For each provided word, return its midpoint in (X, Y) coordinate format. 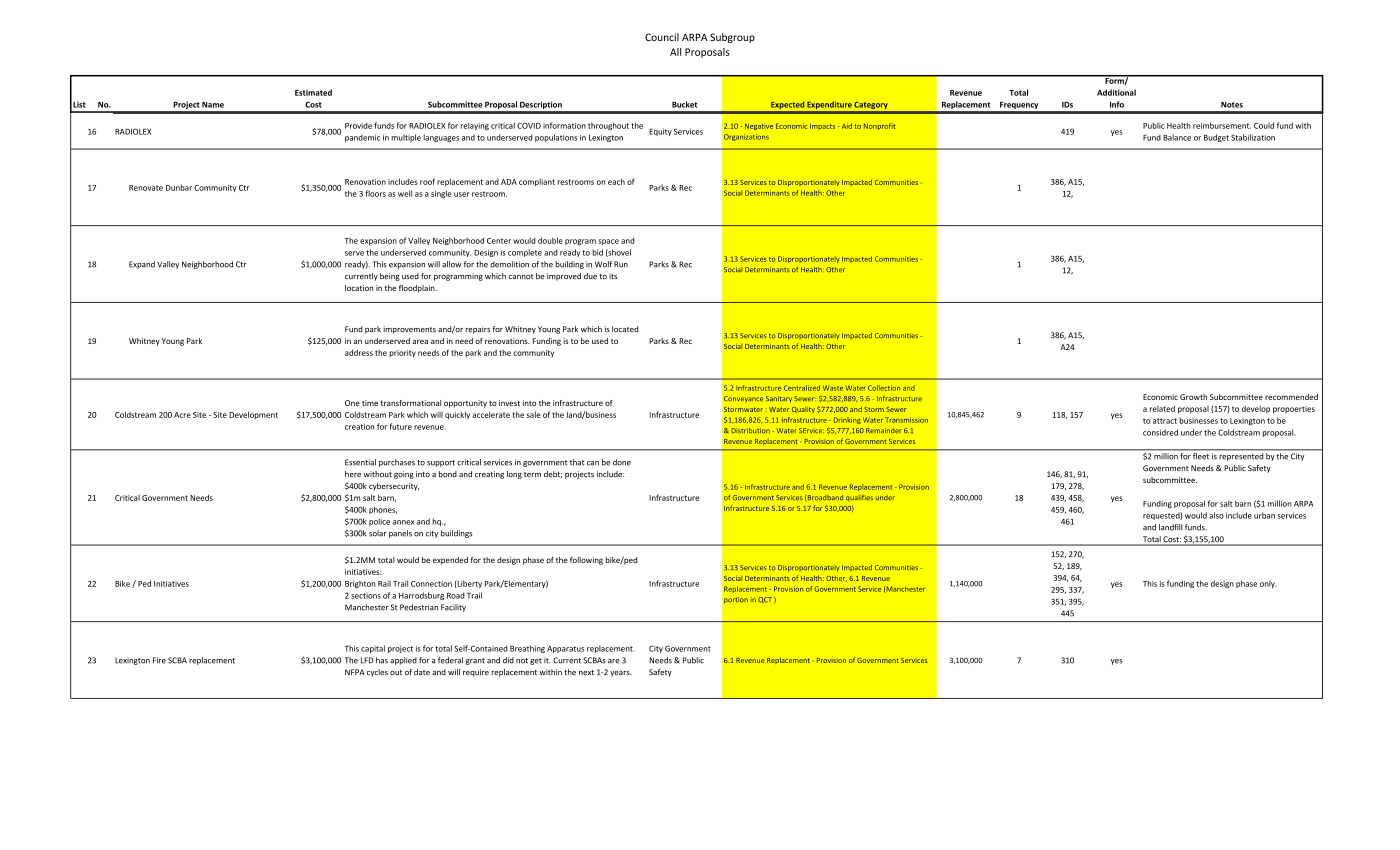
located (625, 329)
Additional (1116, 92)
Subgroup (732, 38)
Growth (1193, 397)
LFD (367, 660)
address (359, 352)
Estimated (313, 92)
